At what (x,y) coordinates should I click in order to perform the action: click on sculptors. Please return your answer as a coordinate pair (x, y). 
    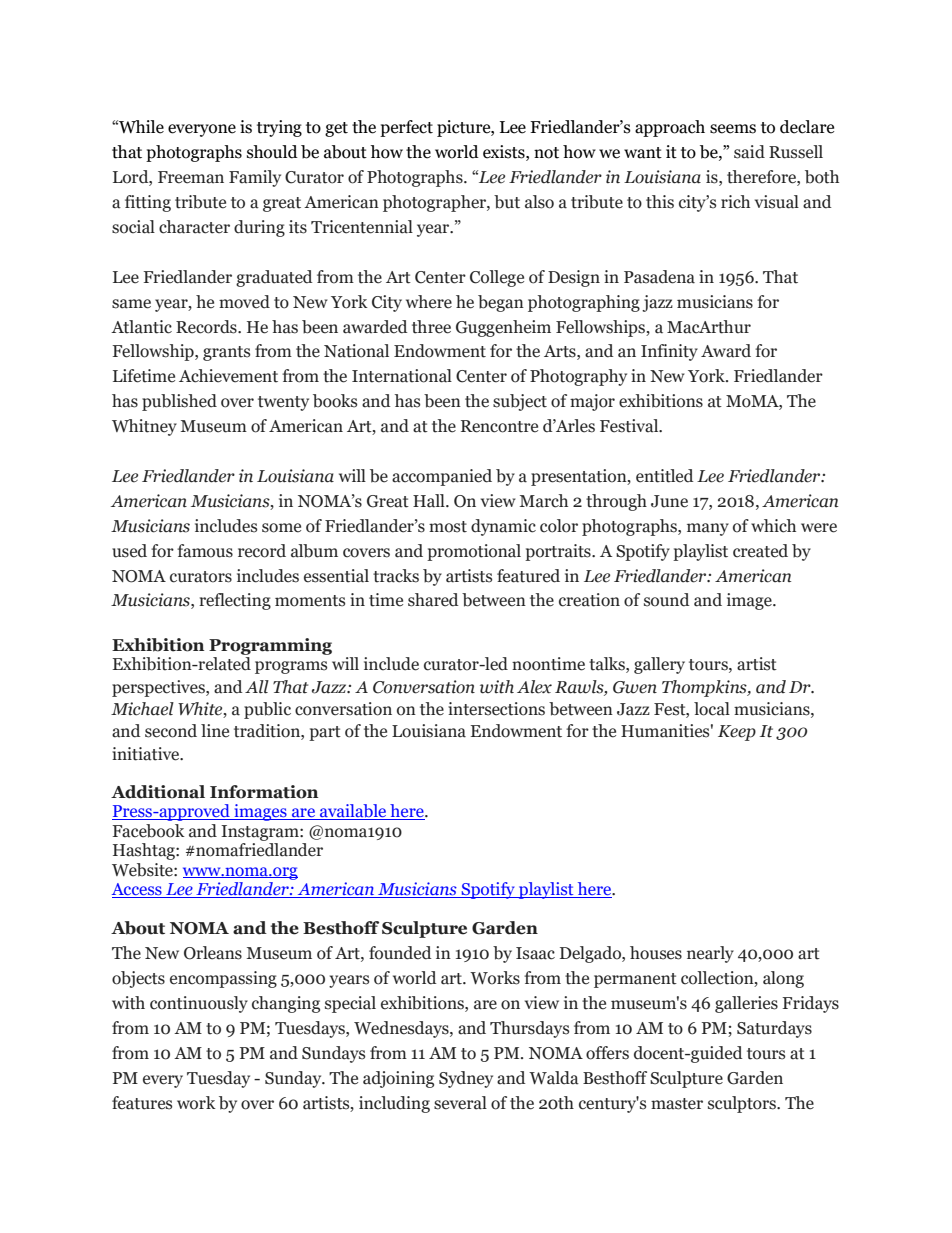
    Looking at the image, I should click on (743, 1104).
